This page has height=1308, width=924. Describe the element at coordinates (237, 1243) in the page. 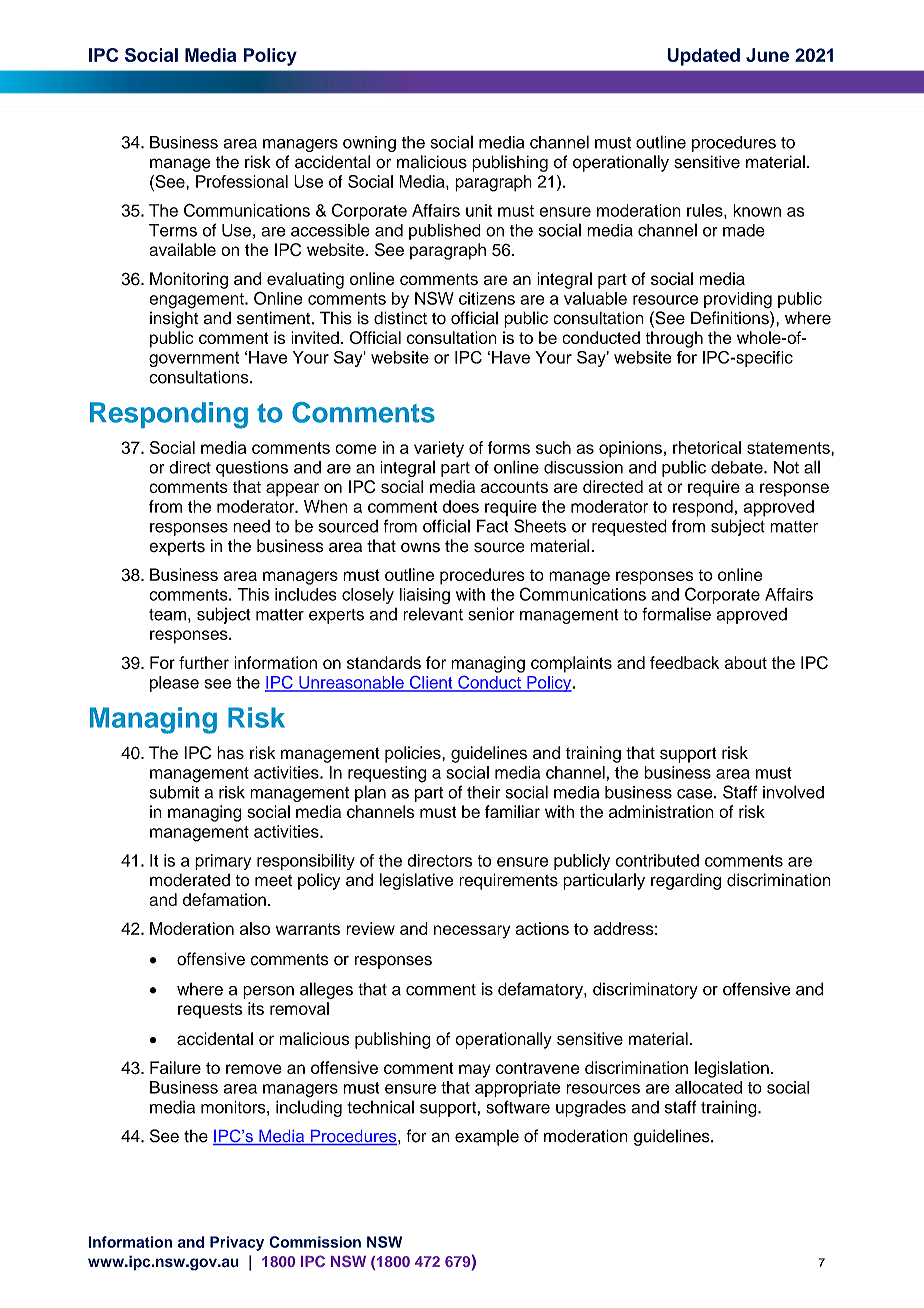

I see `Privacy` at that location.
